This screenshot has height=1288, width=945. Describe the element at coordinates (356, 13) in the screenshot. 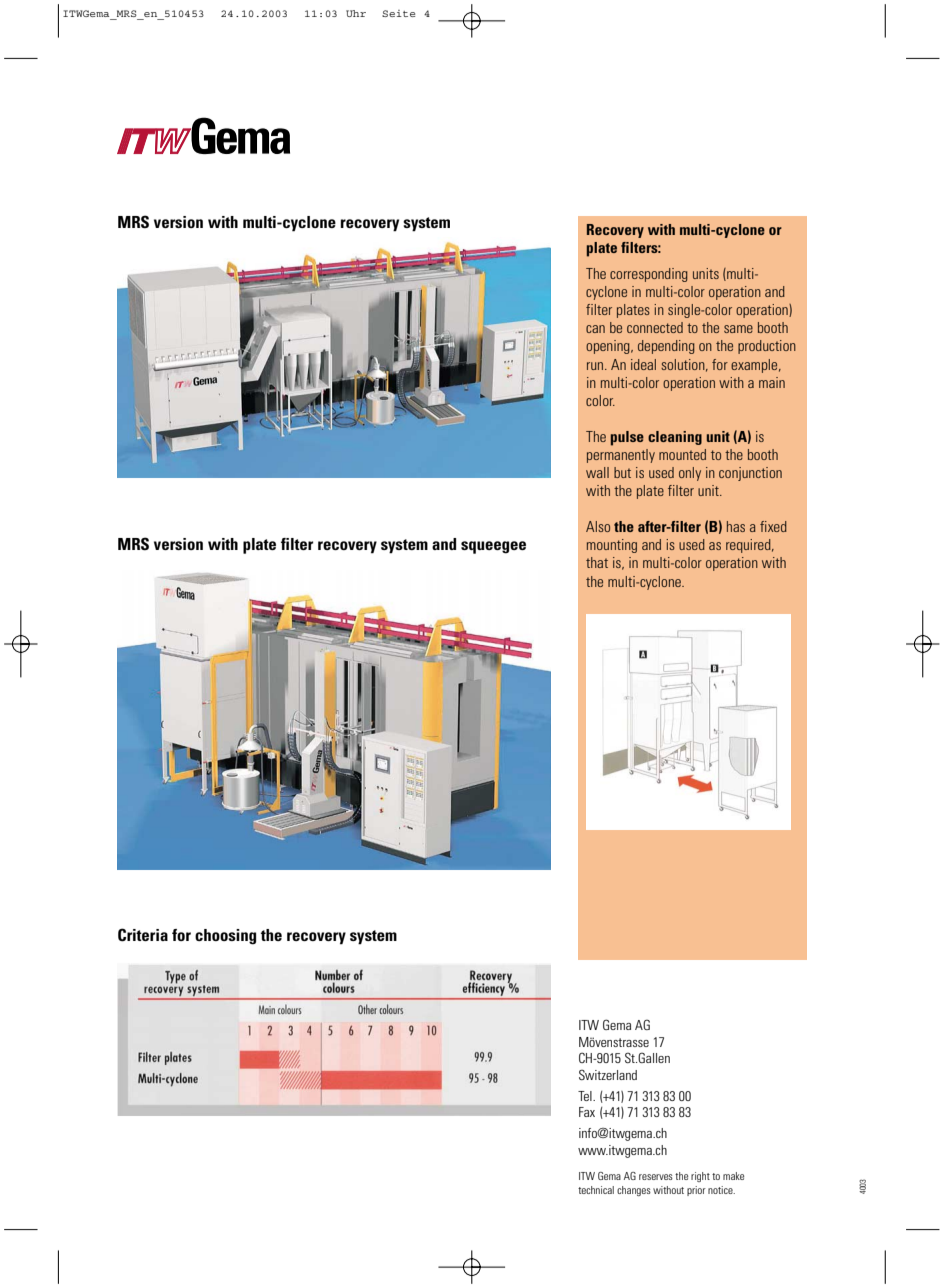

I see `Uhr` at that location.
